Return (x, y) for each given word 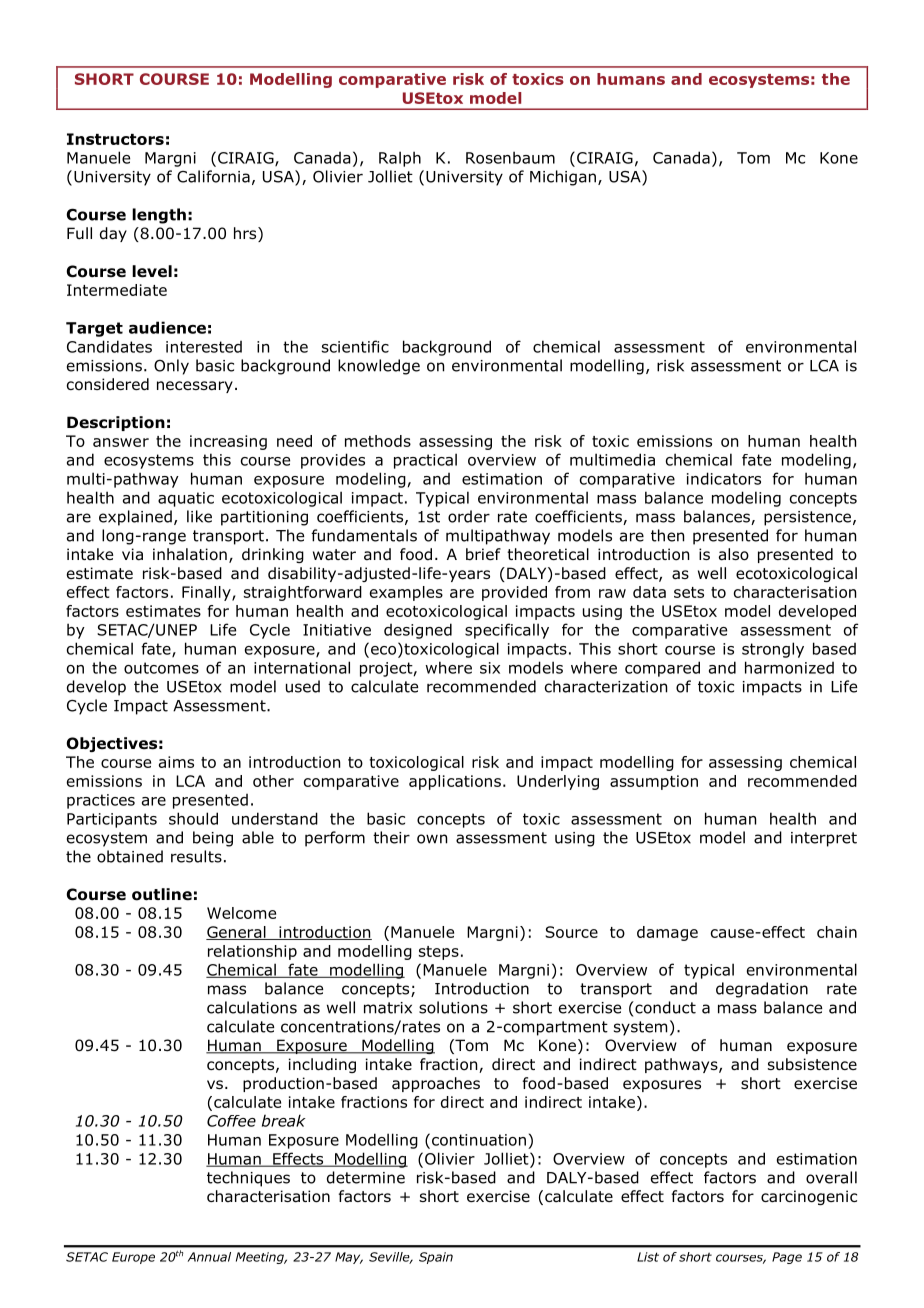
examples (406, 593)
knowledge (379, 367)
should (193, 818)
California (213, 176)
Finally (207, 593)
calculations (252, 1007)
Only (171, 367)
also (734, 554)
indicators (724, 478)
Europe (133, 1258)
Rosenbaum (510, 157)
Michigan (563, 178)
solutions (453, 1007)
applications (455, 782)
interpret (824, 839)
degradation (762, 990)
